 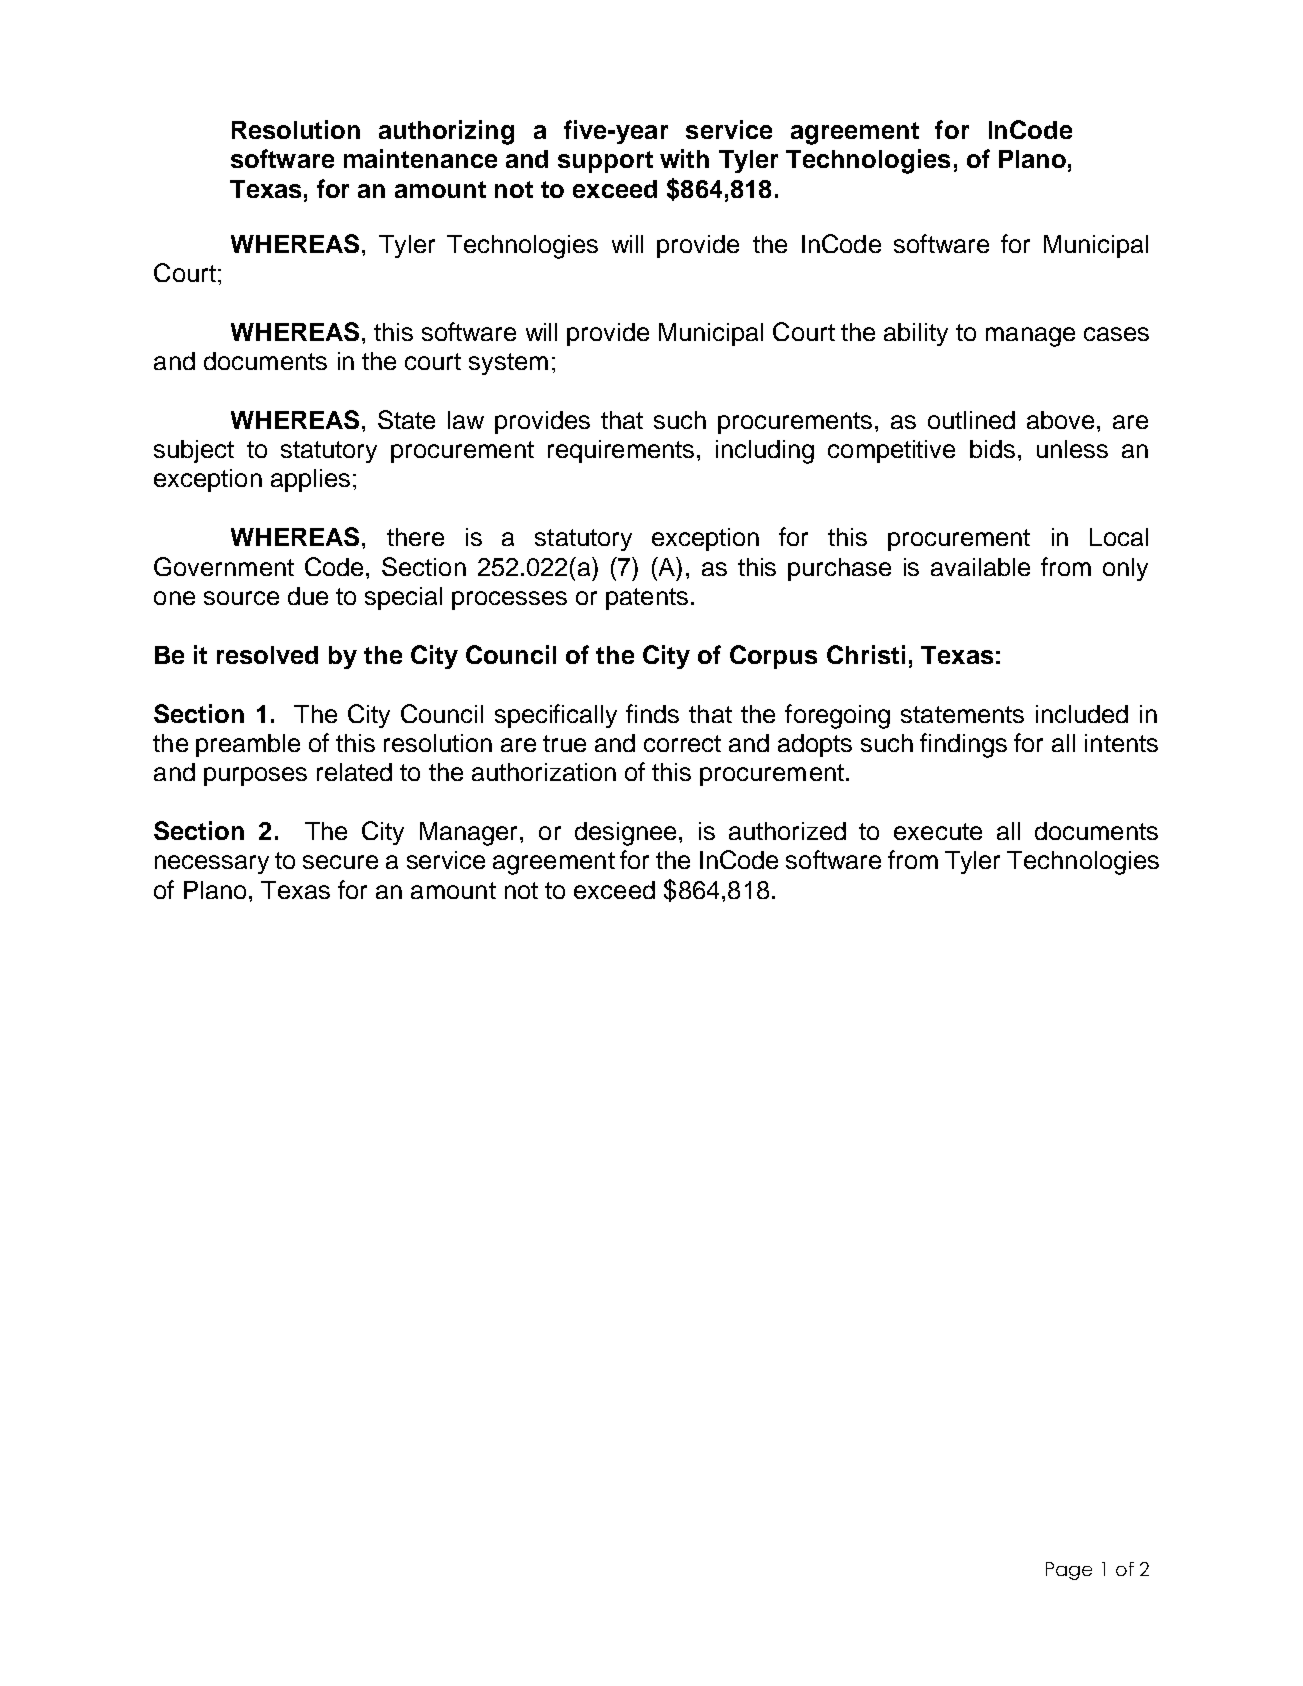 I want to click on ability, so click(x=916, y=334).
